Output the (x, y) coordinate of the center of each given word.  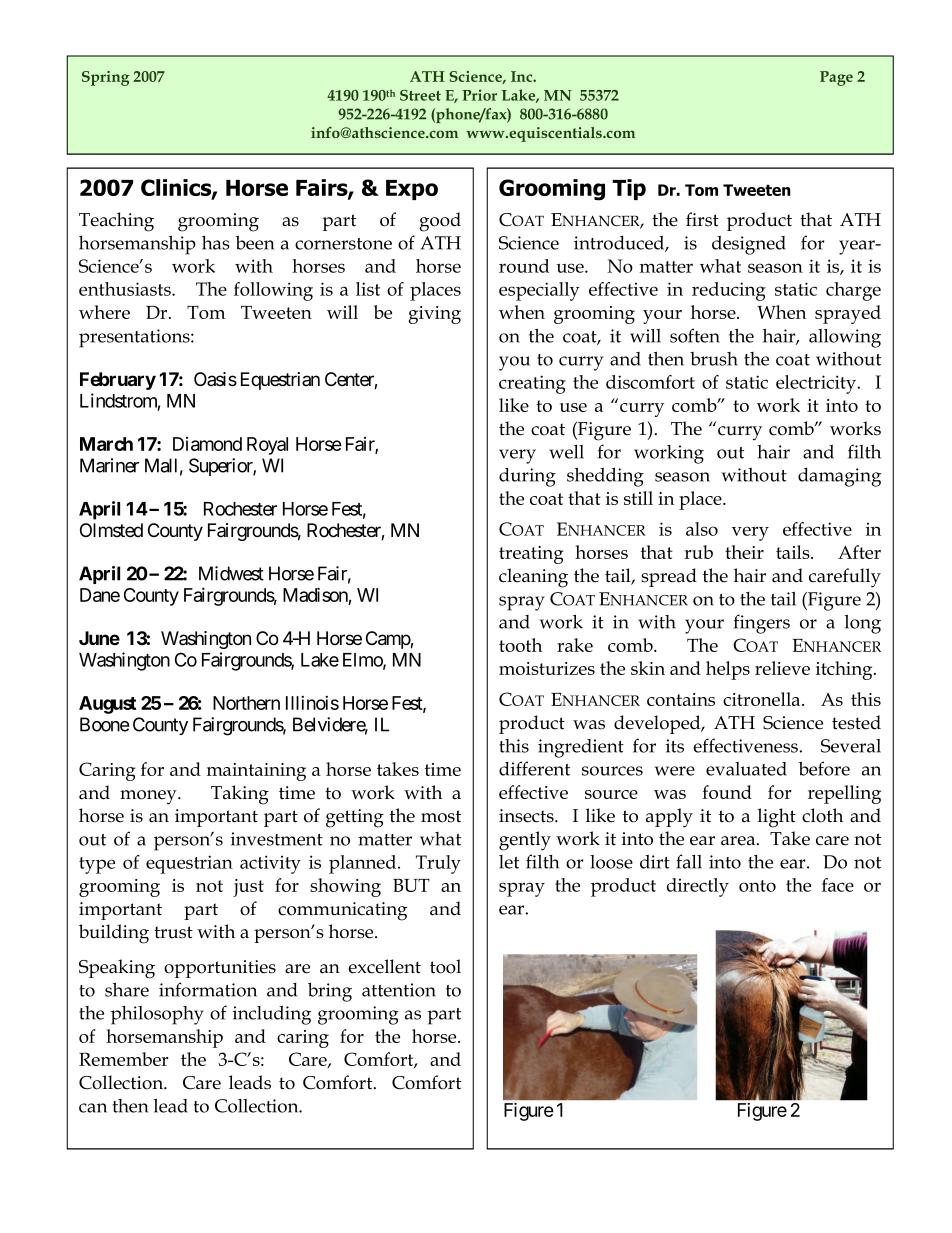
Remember (124, 1059)
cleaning (533, 578)
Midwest (231, 573)
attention (399, 990)
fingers (762, 624)
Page (836, 78)
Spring (106, 78)
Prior (480, 95)
